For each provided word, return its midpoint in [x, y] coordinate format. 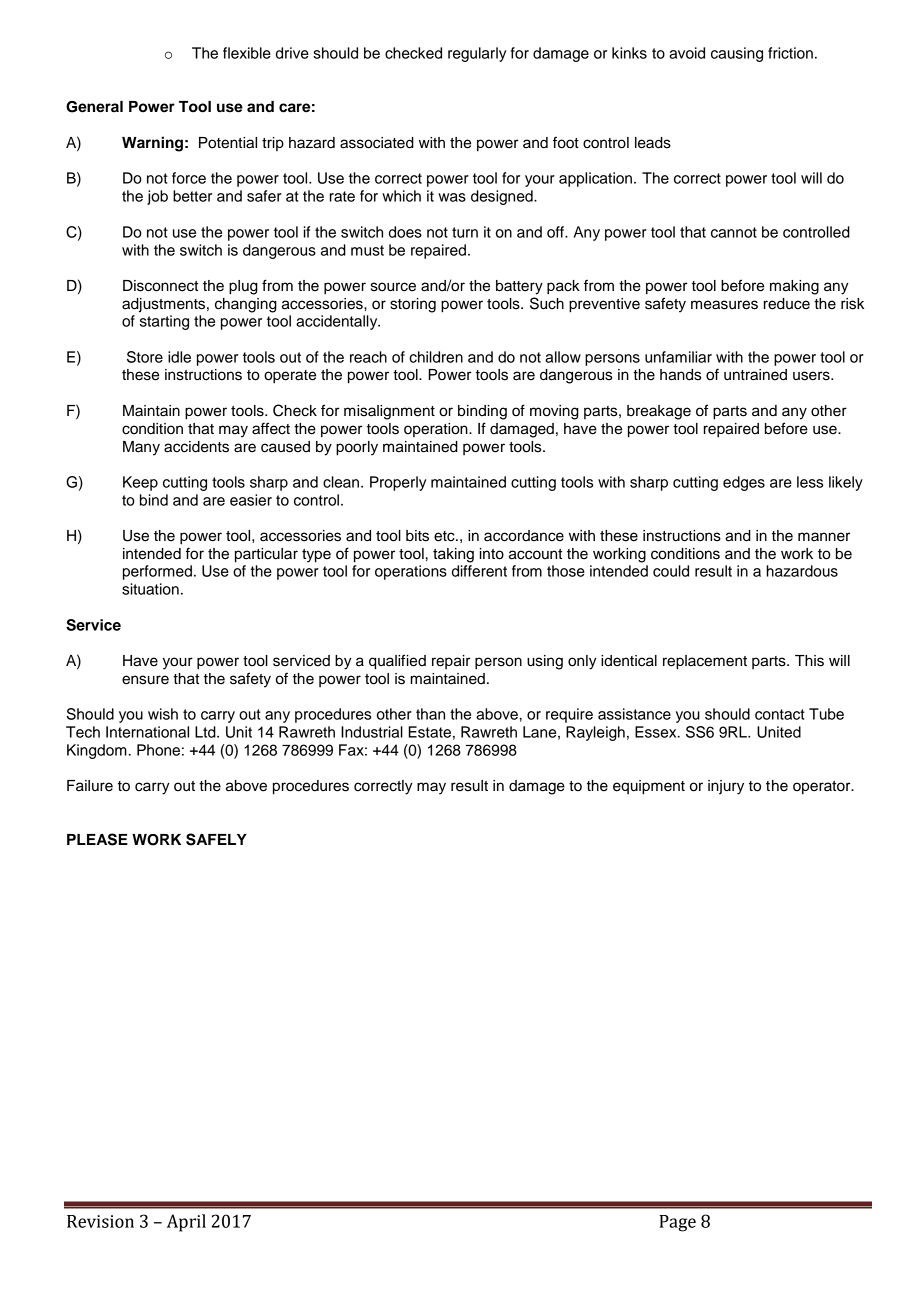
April [186, 1223]
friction [790, 53]
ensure [145, 680]
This [809, 661]
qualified [397, 662]
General [94, 107]
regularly [477, 54]
